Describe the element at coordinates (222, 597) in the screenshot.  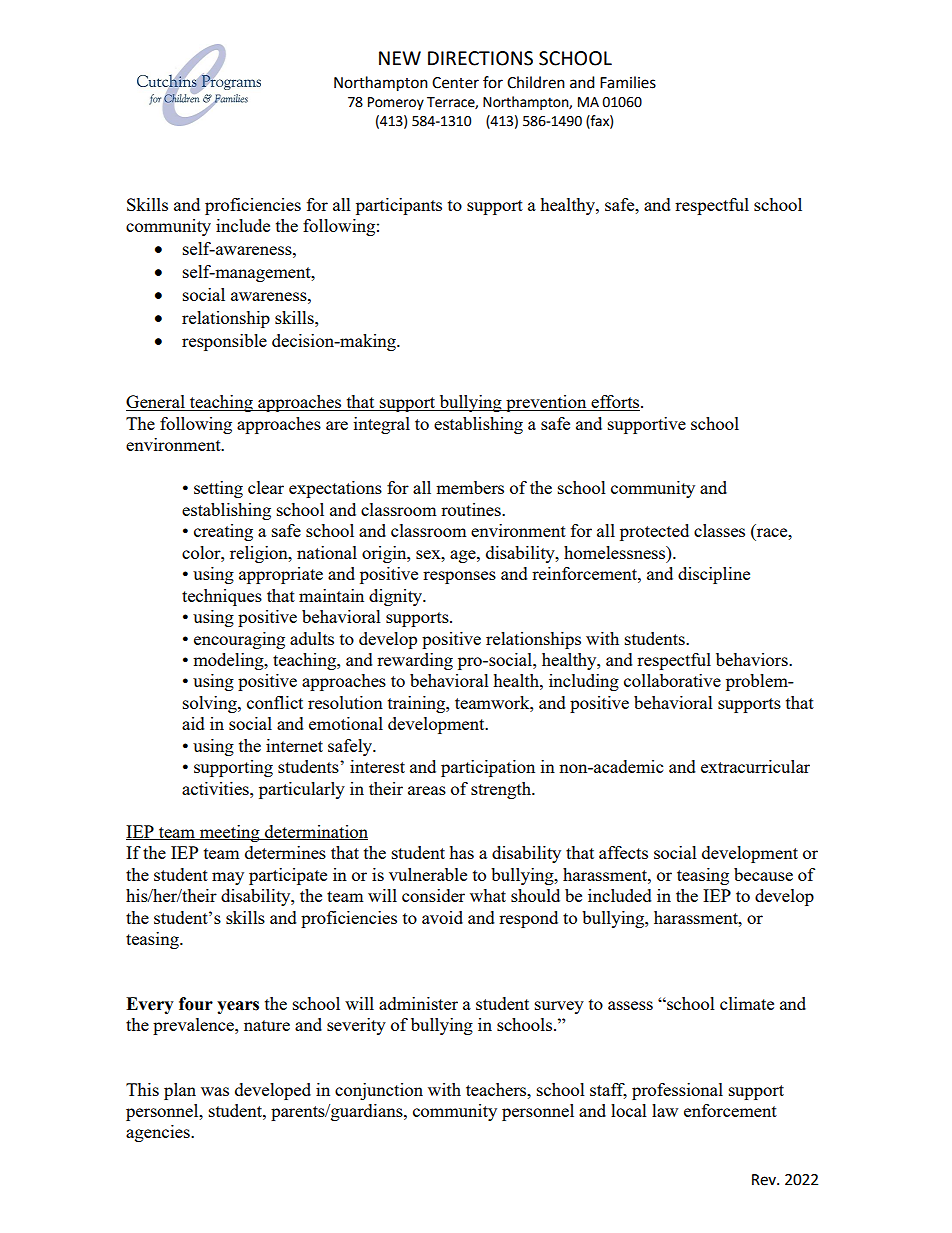
I see `techniques` at that location.
